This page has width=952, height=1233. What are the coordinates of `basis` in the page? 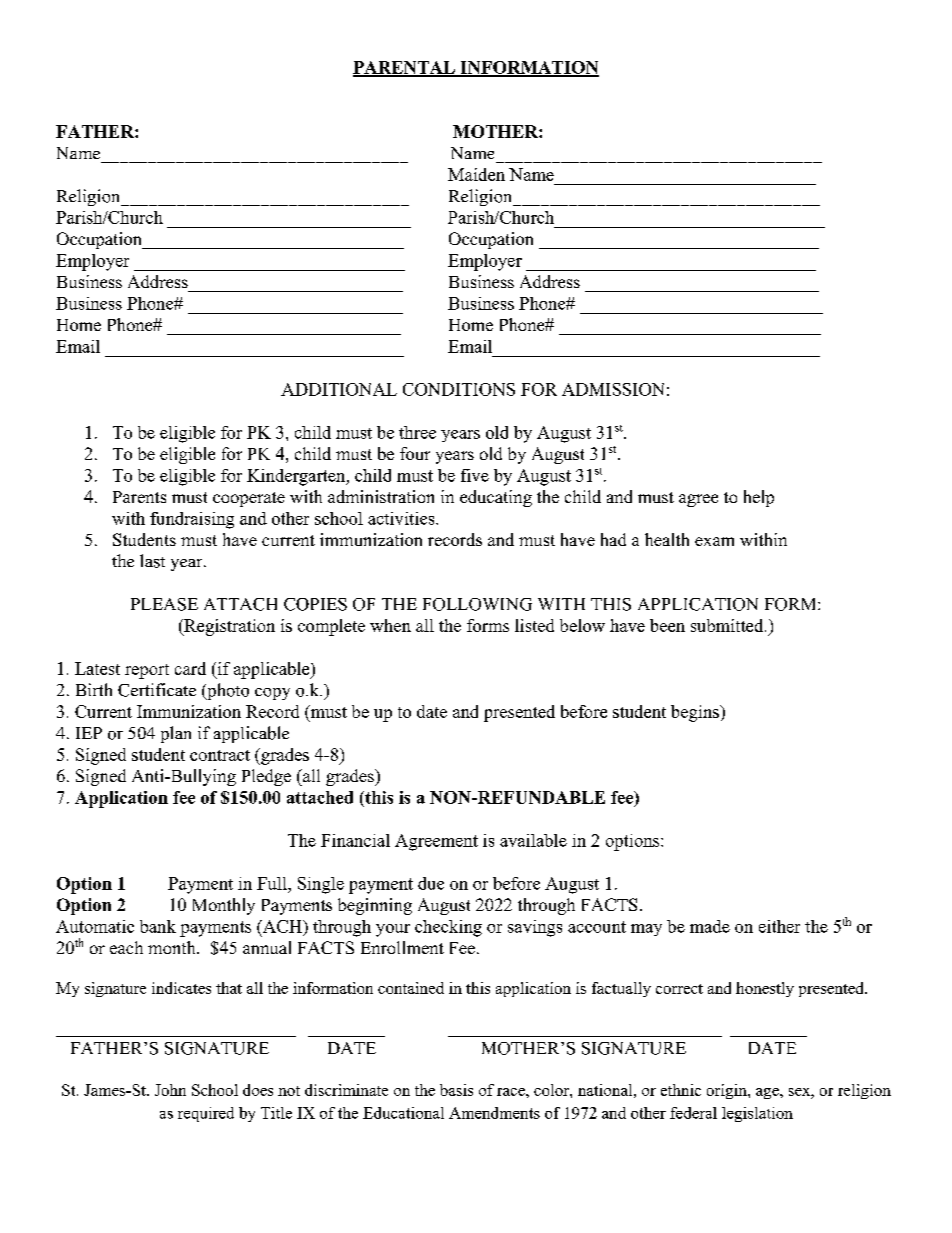 It's located at (456, 1090).
